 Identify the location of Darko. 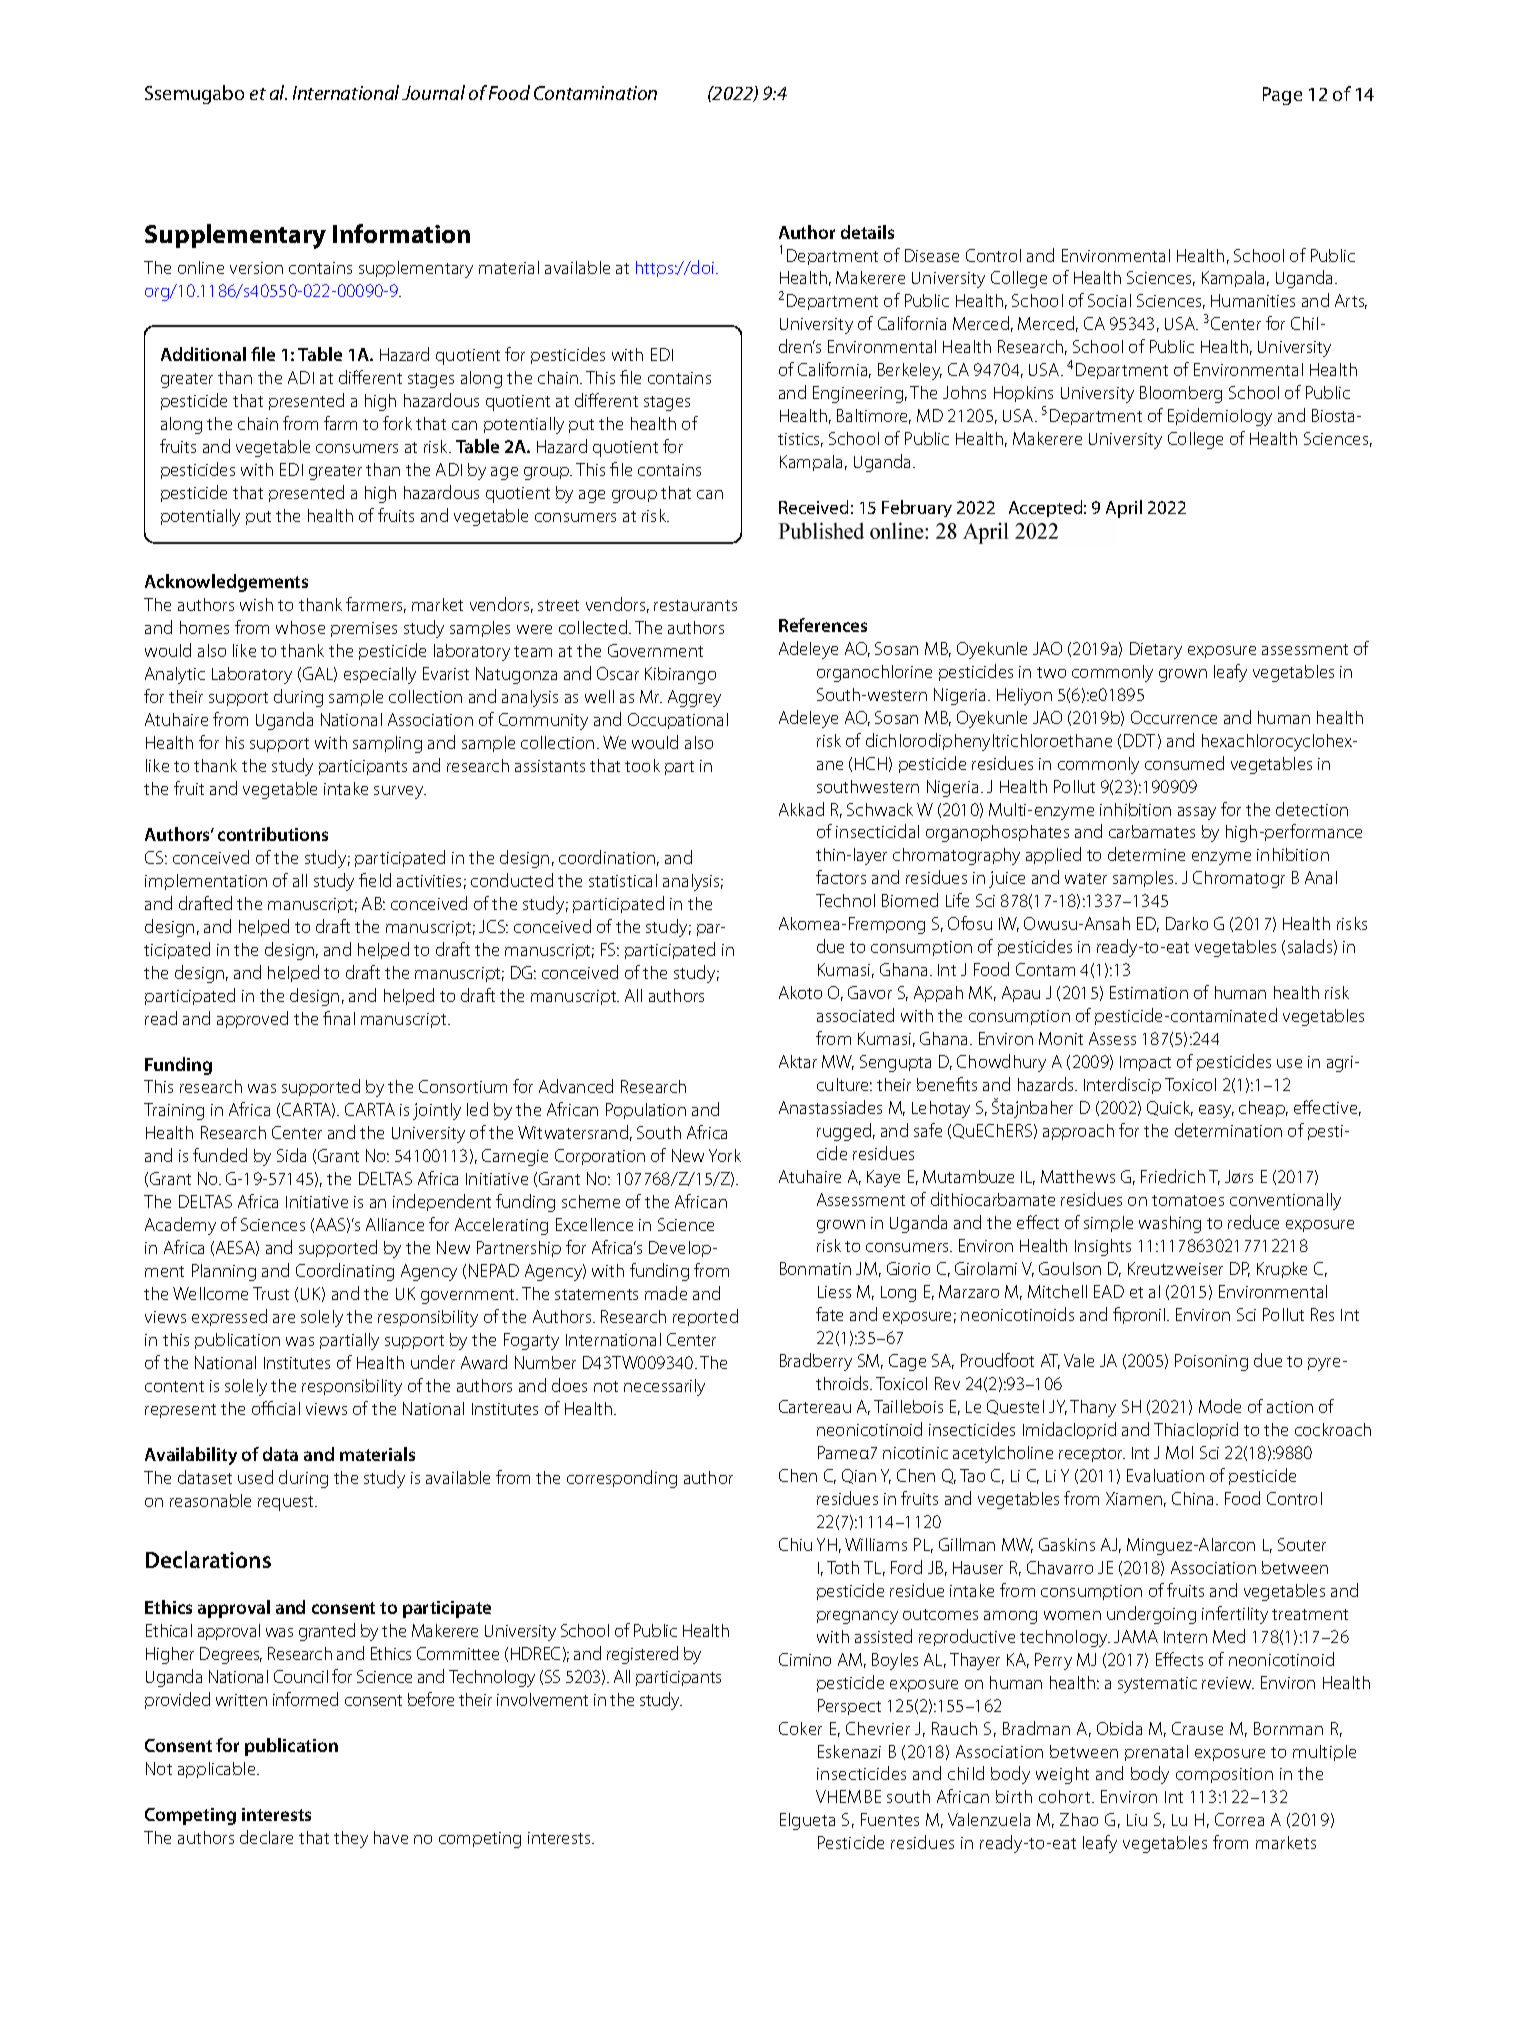
(1187, 923).
